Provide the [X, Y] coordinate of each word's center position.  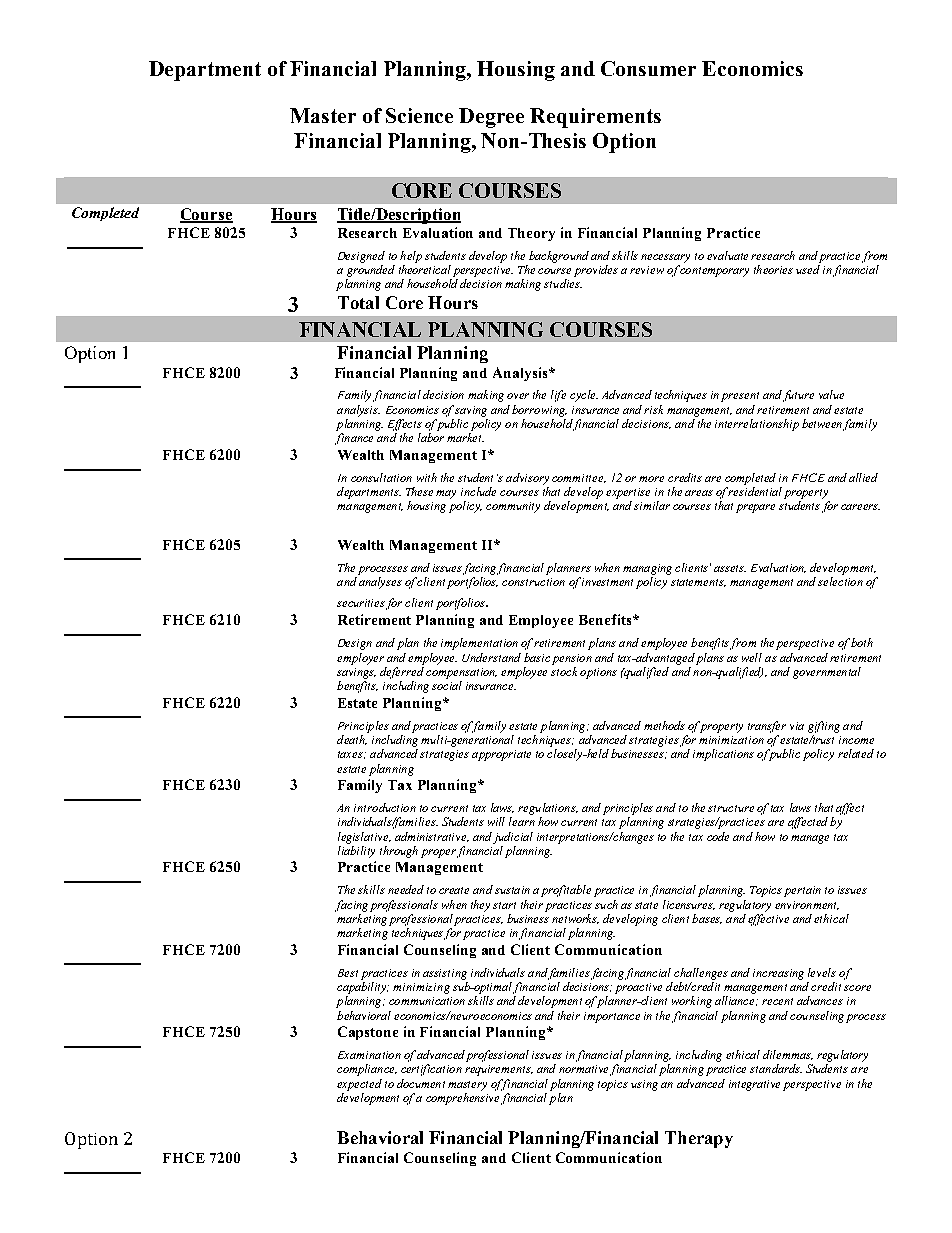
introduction [385, 807]
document [421, 1083]
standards [776, 1068]
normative [583, 1069]
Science [419, 115]
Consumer [648, 68]
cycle [584, 396]
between [822, 423]
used [808, 269]
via [797, 726]
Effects [405, 425]
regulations [548, 809]
